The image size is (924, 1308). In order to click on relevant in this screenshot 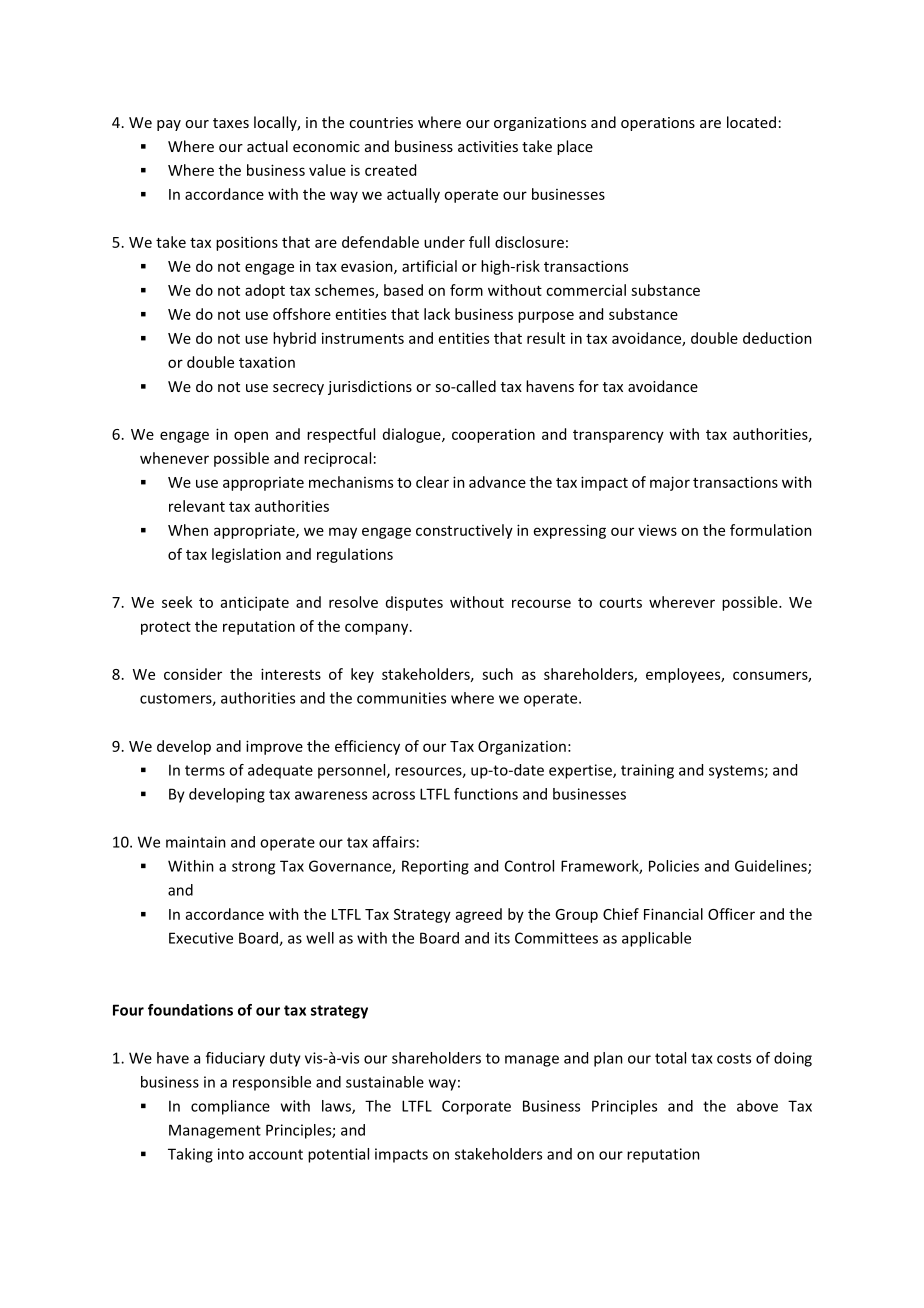, I will do `click(197, 506)`.
